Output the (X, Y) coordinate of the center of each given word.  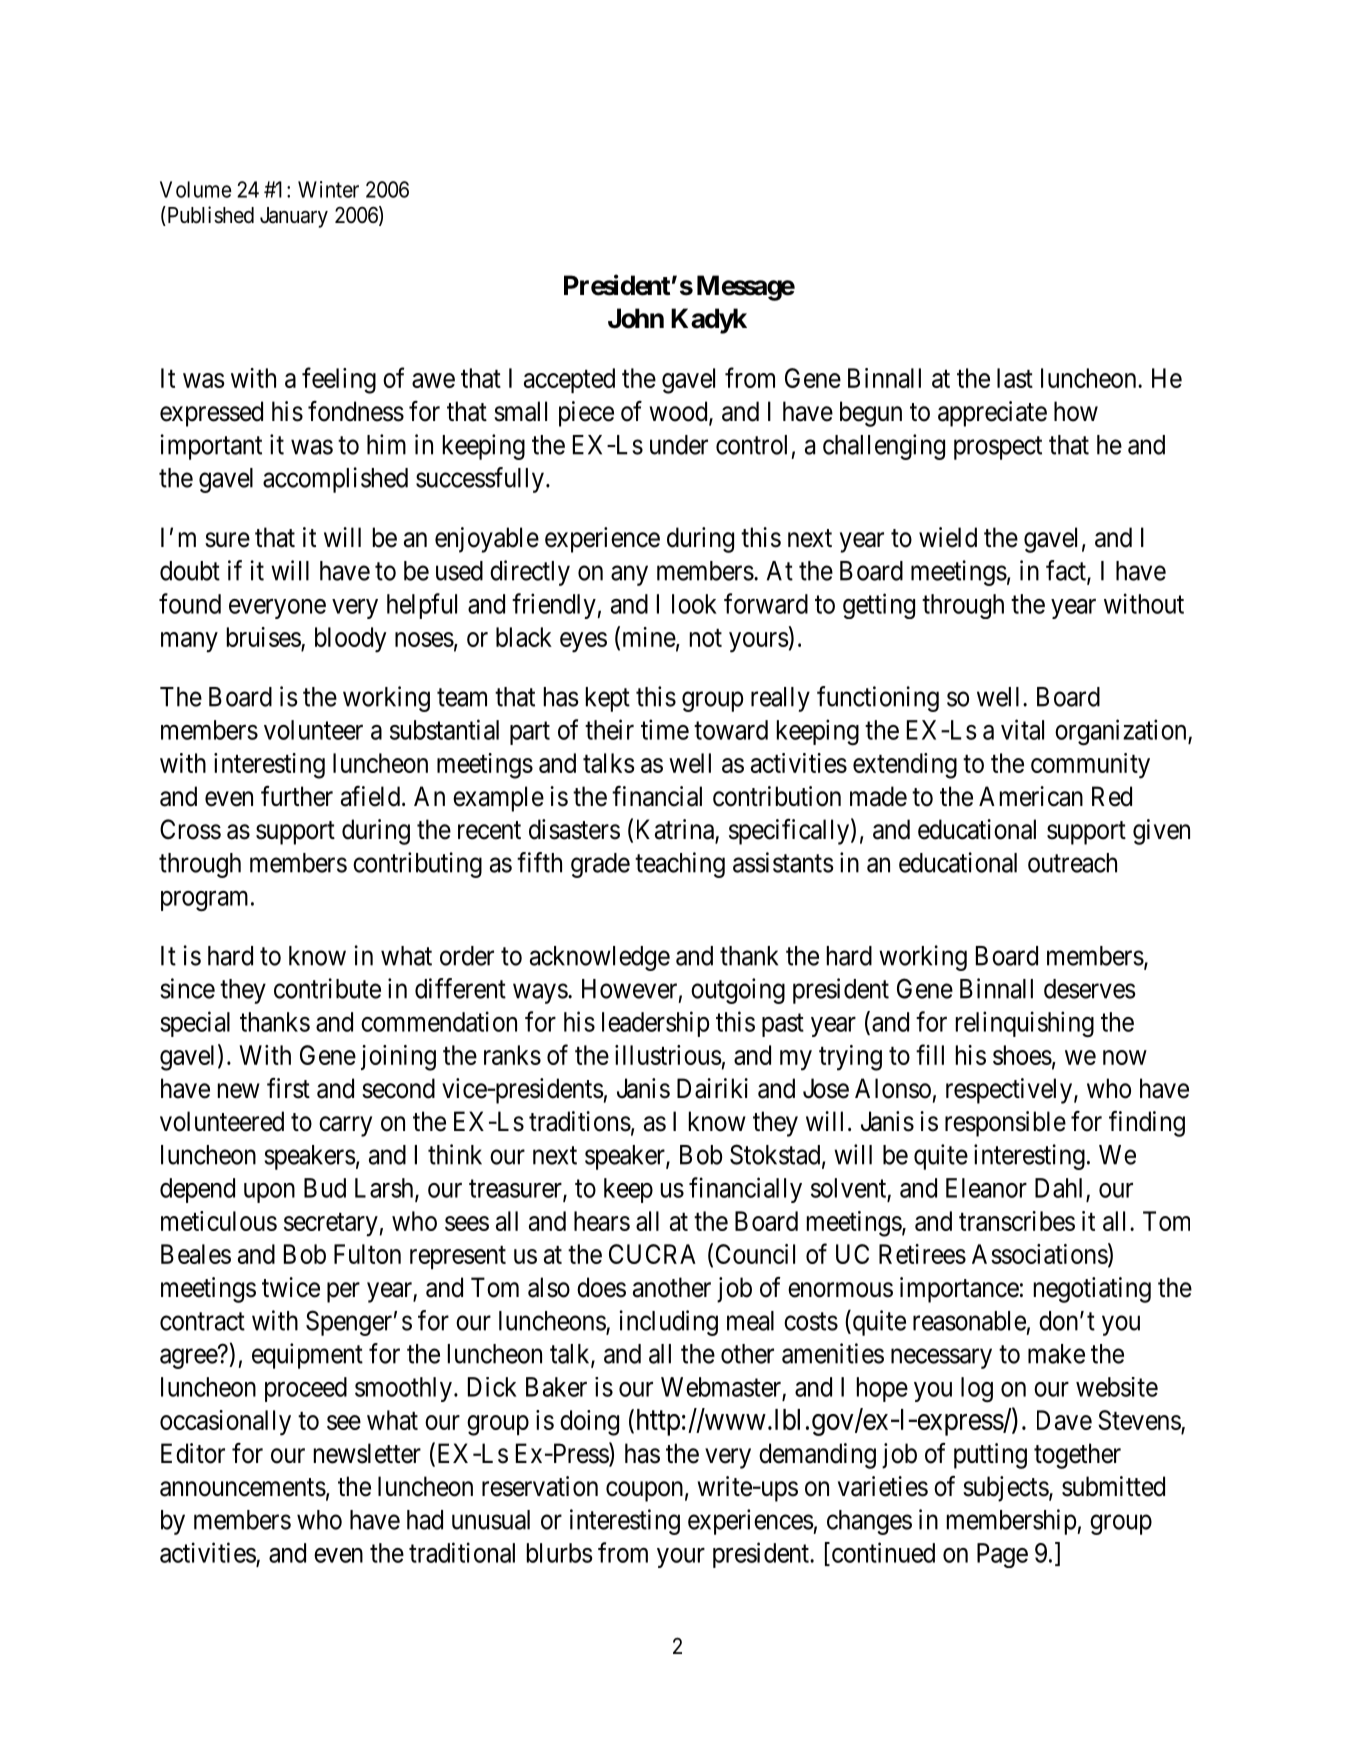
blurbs (560, 1553)
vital (1022, 729)
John (636, 318)
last (1015, 378)
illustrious (668, 1055)
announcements (243, 1487)
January (294, 217)
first (288, 1088)
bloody (350, 640)
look (694, 604)
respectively (1009, 1091)
